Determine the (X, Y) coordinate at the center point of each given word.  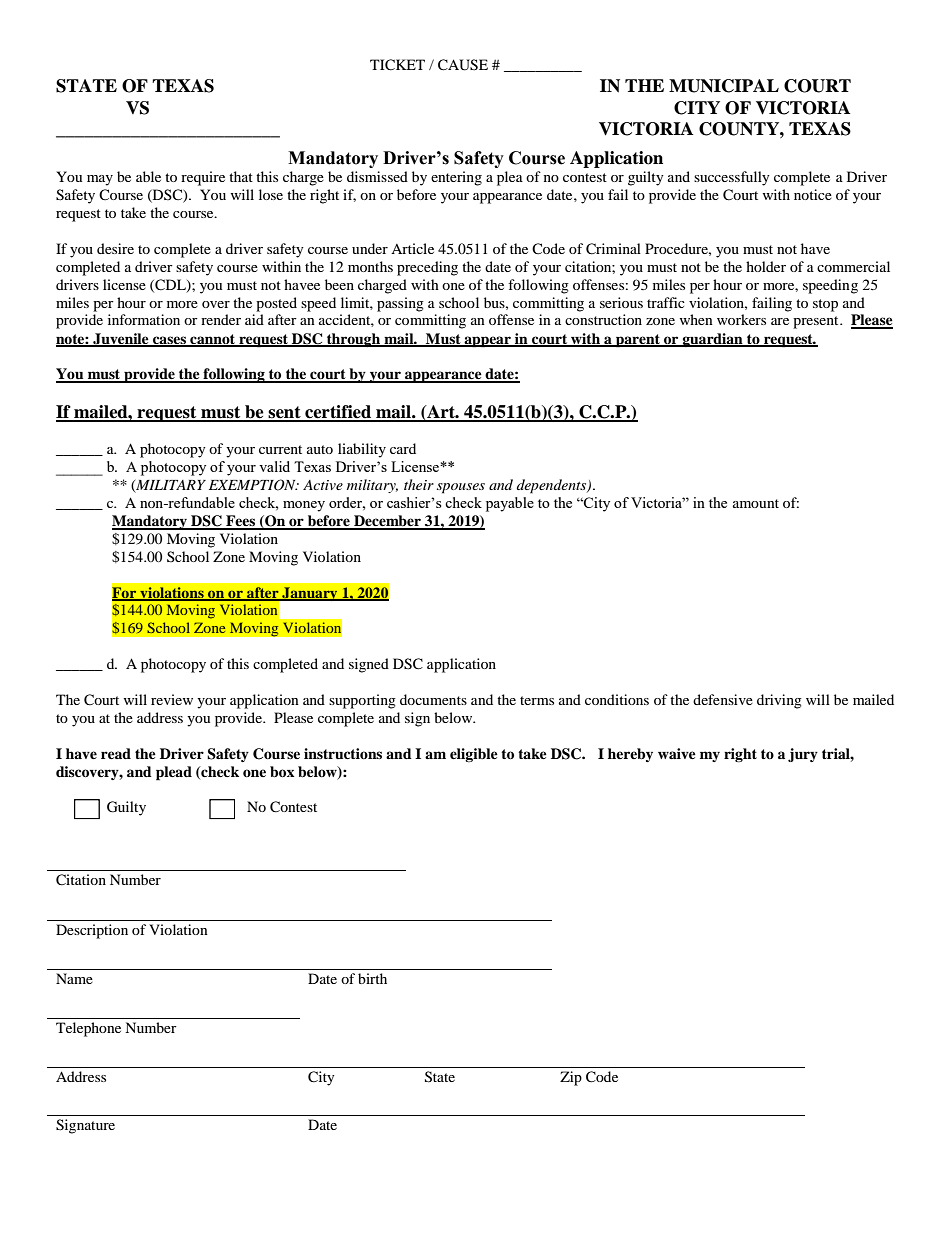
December (387, 522)
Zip (571, 1078)
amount (756, 503)
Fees (241, 522)
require (203, 178)
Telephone (88, 1029)
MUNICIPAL (724, 86)
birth (372, 978)
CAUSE (463, 65)
